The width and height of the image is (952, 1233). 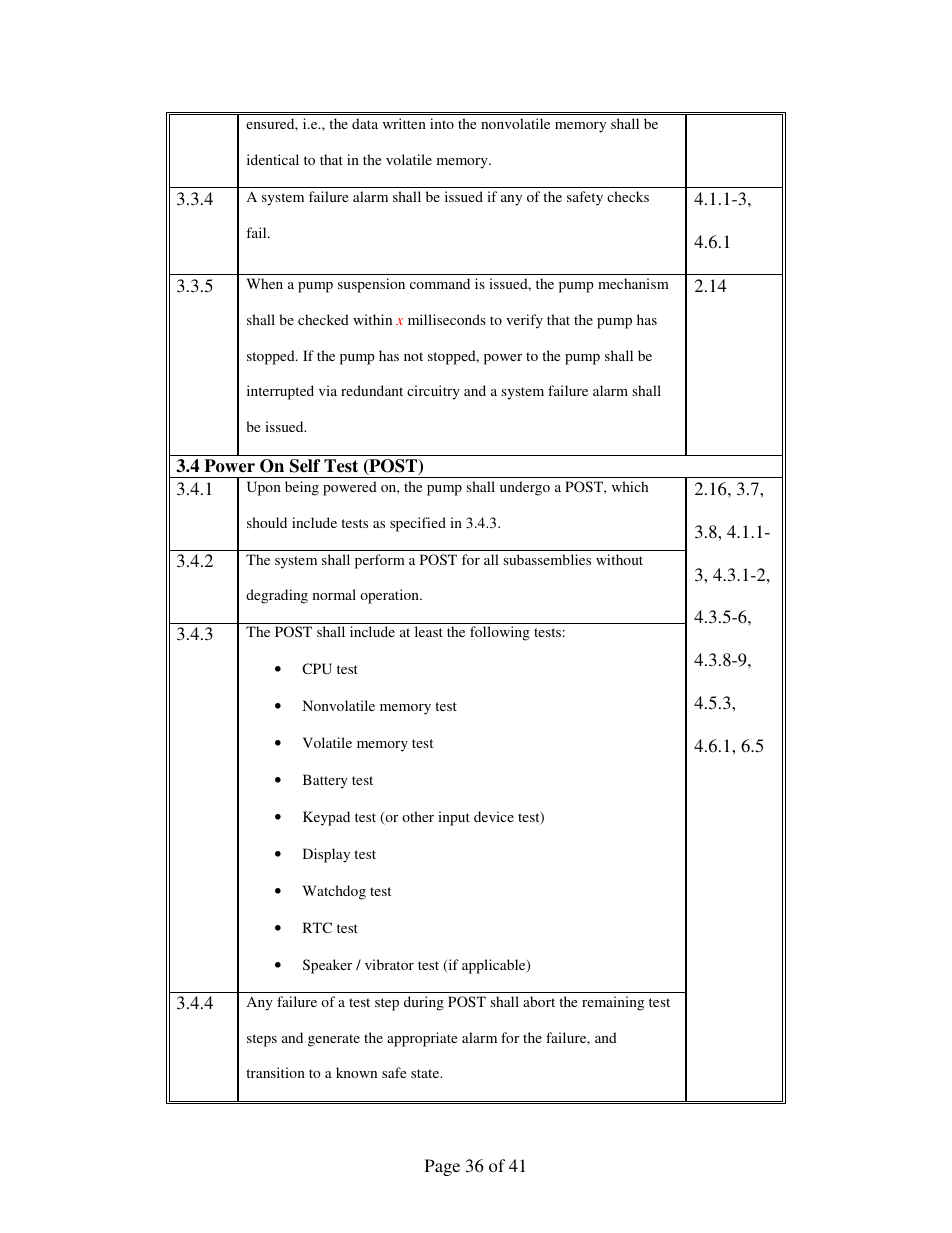 What do you see at coordinates (273, 159) in the image?
I see `identical` at bounding box center [273, 159].
